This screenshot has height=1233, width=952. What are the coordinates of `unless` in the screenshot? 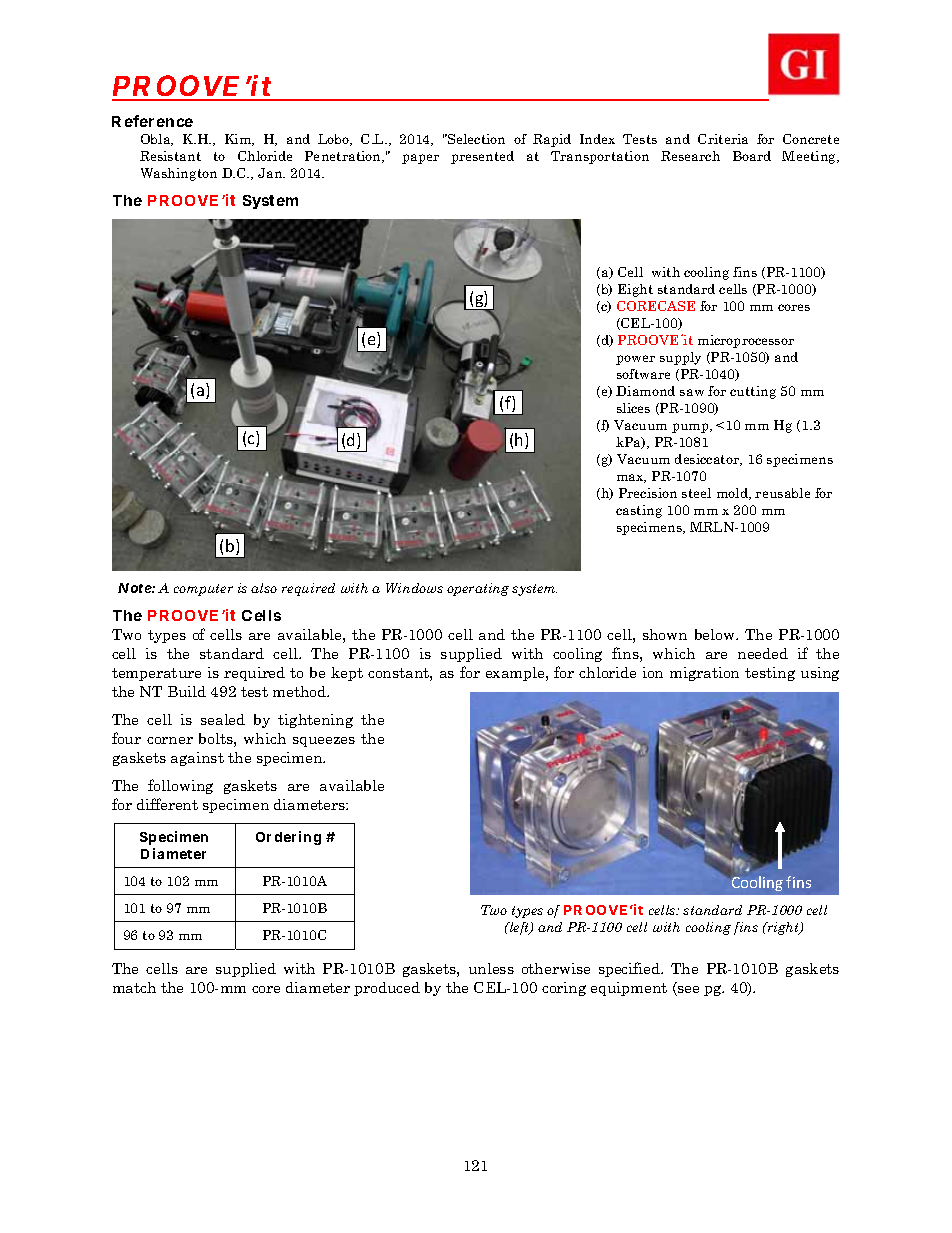 It's located at (491, 968).
